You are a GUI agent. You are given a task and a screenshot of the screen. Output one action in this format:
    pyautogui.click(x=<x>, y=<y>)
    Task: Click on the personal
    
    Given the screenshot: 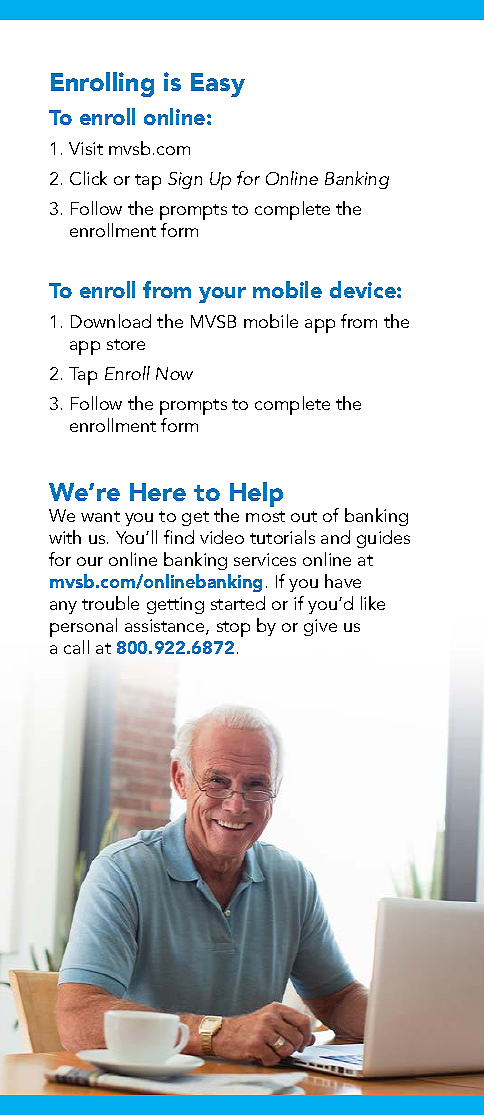 What is the action you would take?
    pyautogui.click(x=83, y=627)
